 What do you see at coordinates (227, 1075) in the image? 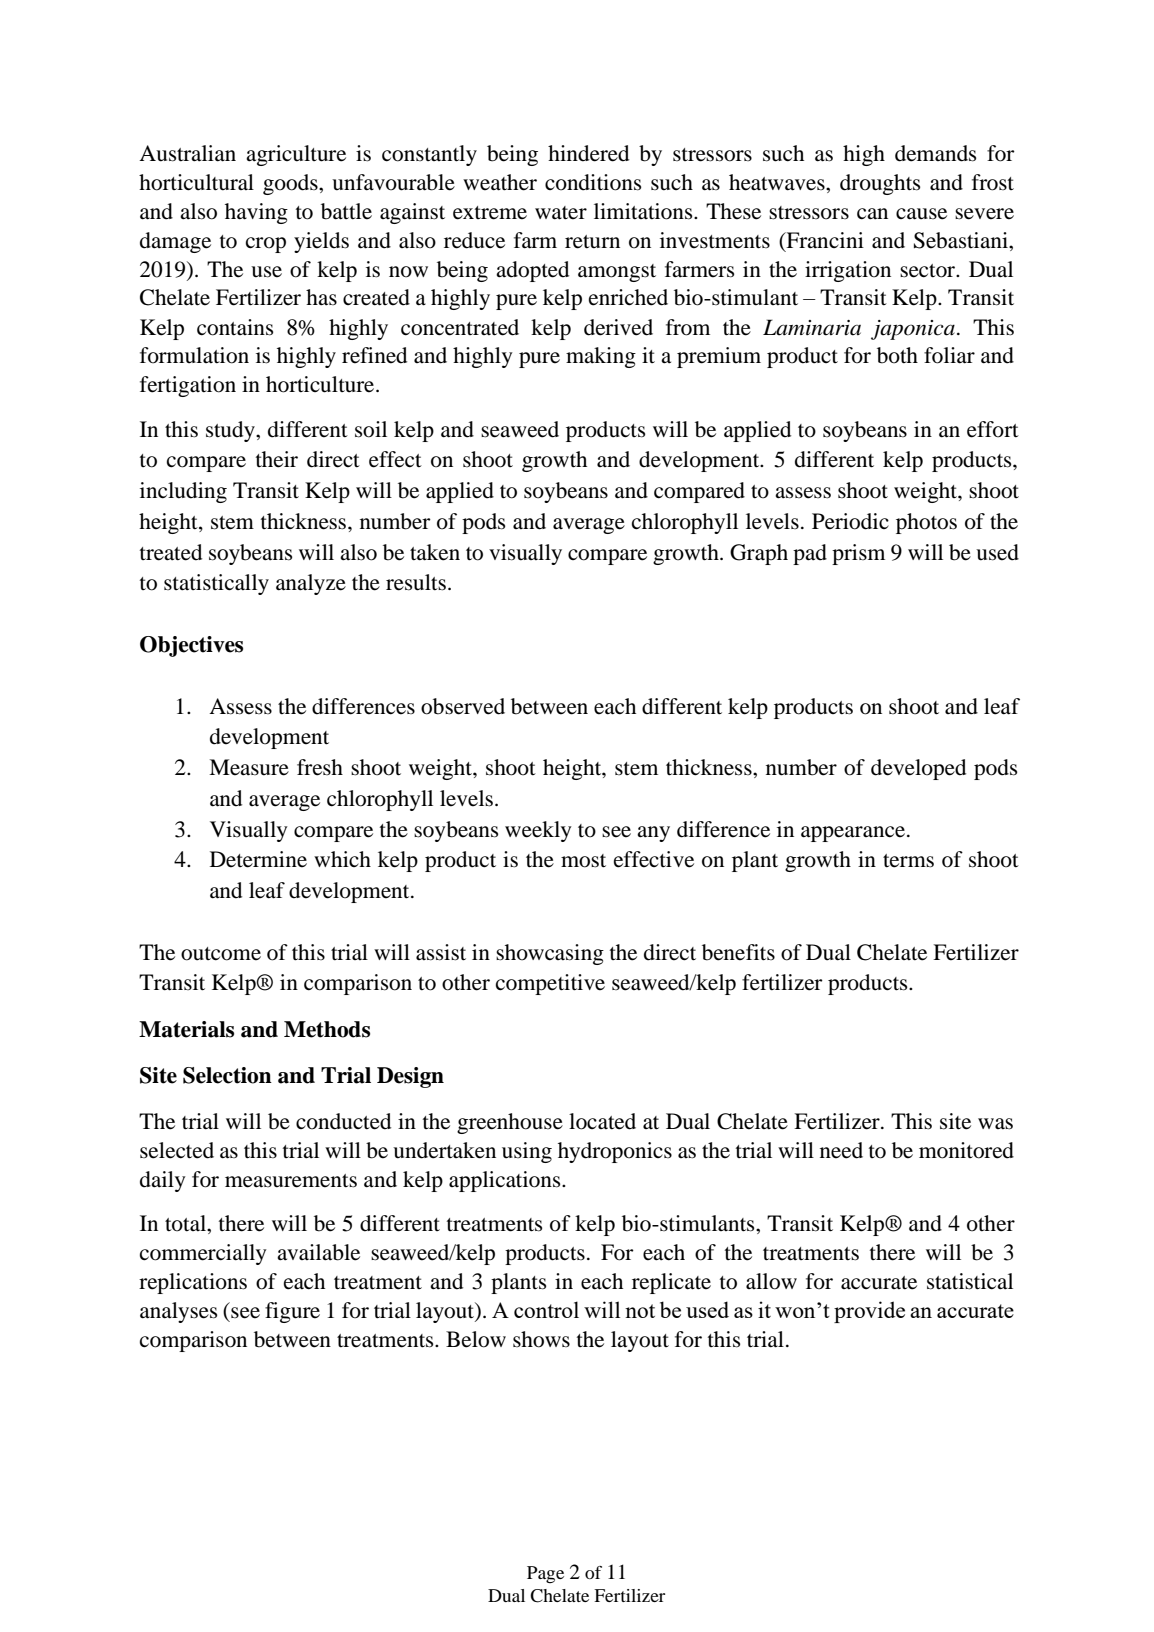
I see `Selection` at bounding box center [227, 1075].
